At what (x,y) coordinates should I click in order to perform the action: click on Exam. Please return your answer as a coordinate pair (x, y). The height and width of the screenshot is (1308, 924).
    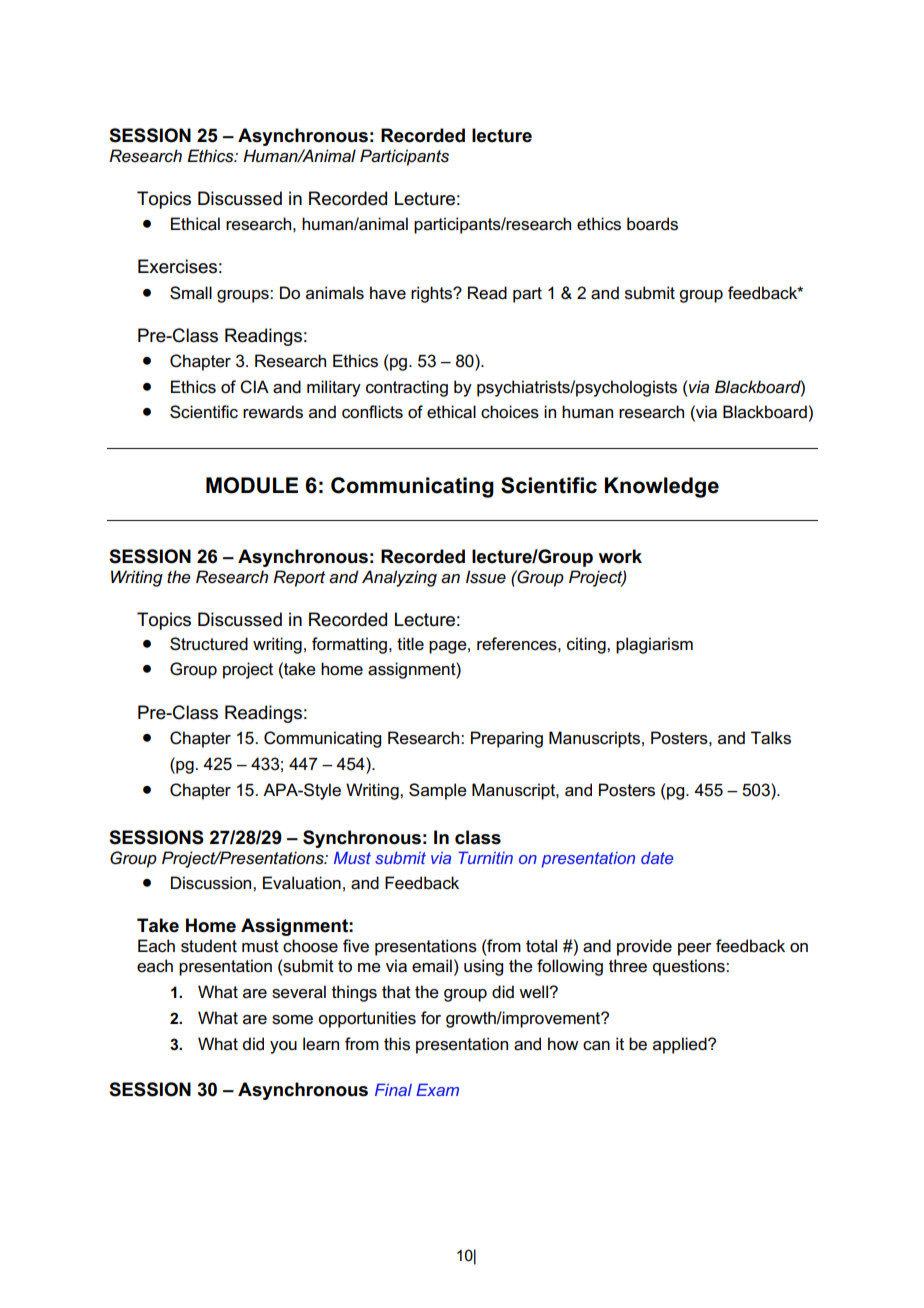
    Looking at the image, I should click on (437, 1089).
